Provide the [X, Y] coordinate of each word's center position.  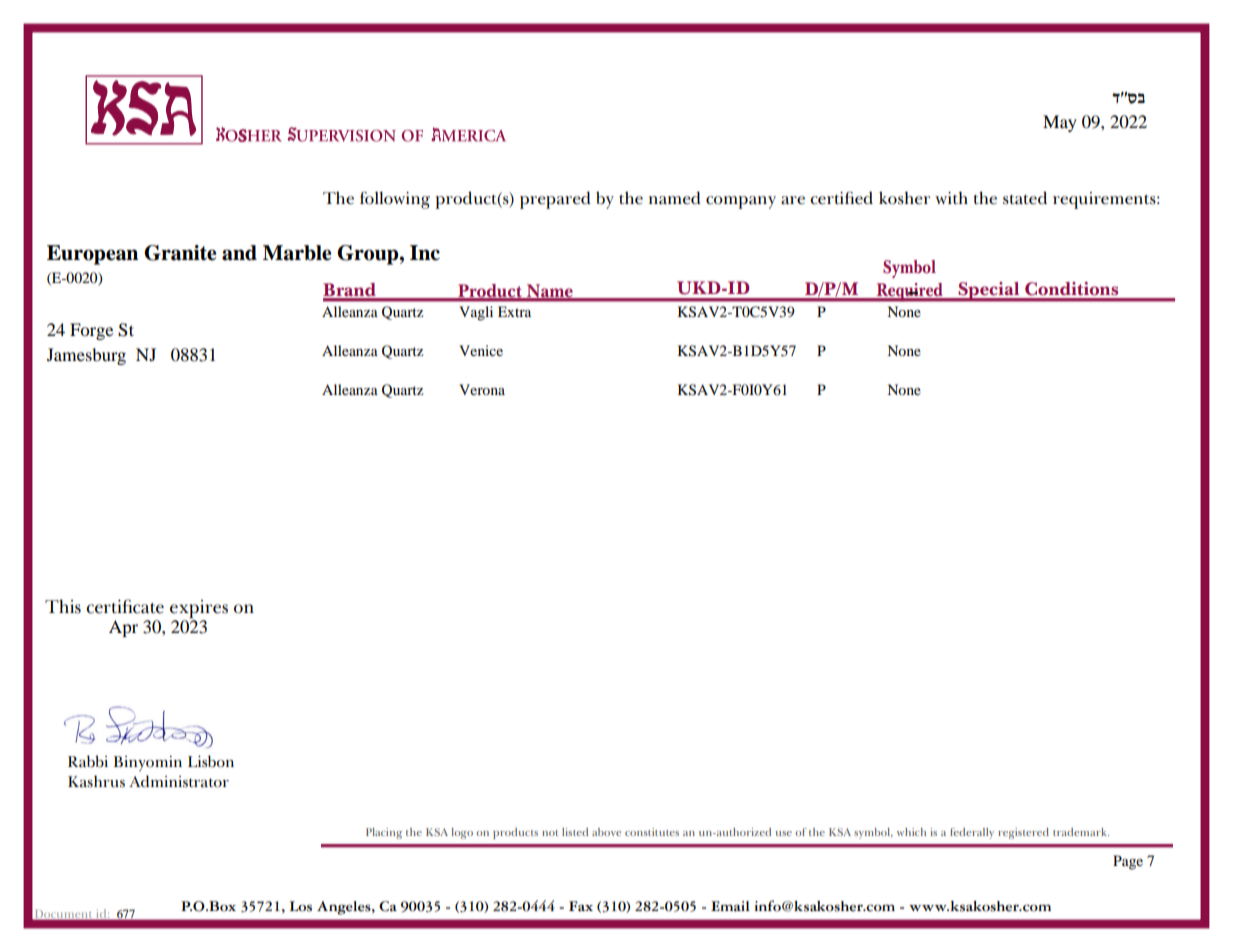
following [395, 200]
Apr [123, 628]
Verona [482, 389]
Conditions [1071, 289]
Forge [91, 331]
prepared [555, 200]
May [1060, 123]
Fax [581, 906]
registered [1023, 833]
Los [301, 906]
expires [199, 609]
